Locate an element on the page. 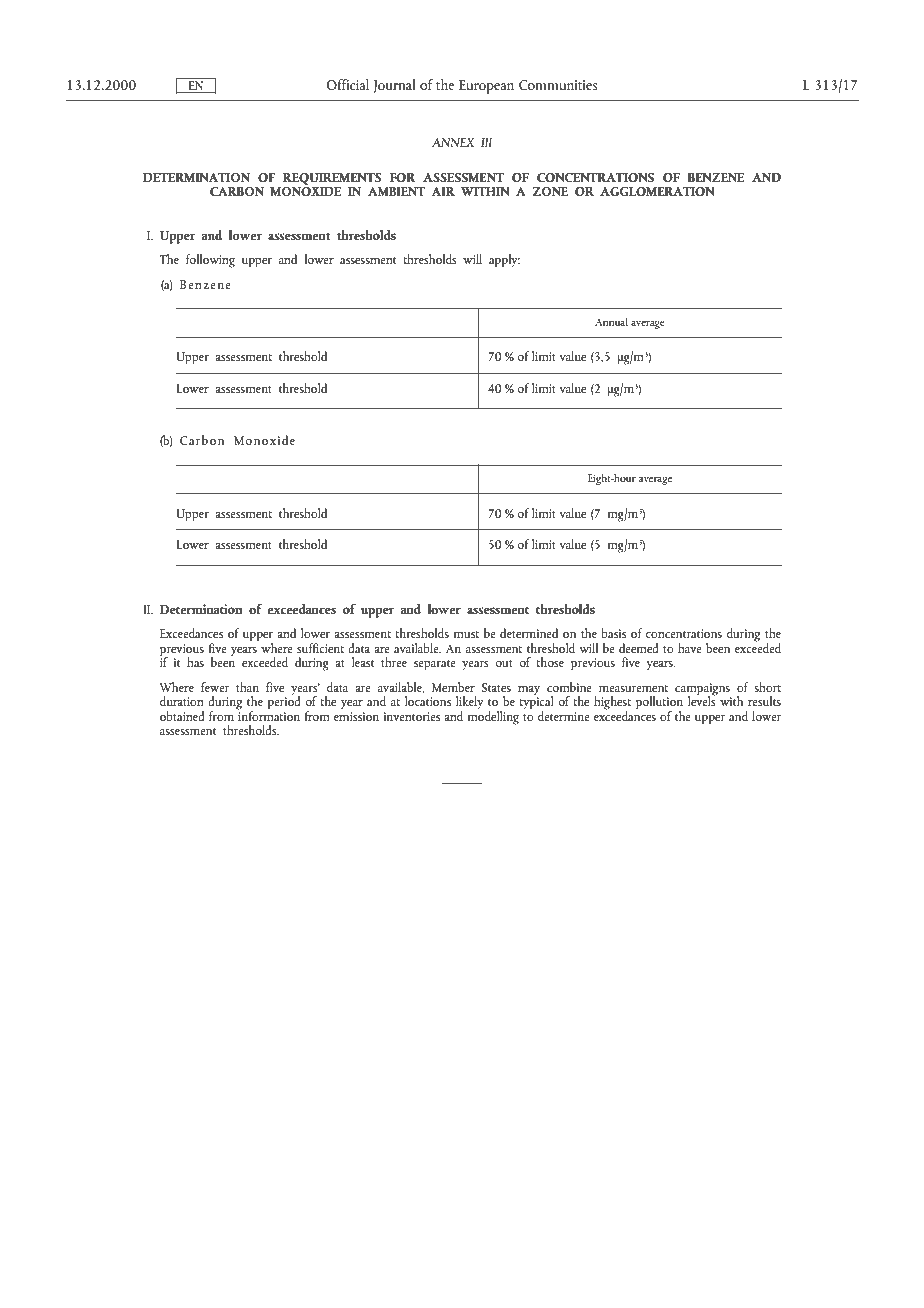 The width and height of the page is (924, 1308). Annual is located at coordinates (611, 321).
